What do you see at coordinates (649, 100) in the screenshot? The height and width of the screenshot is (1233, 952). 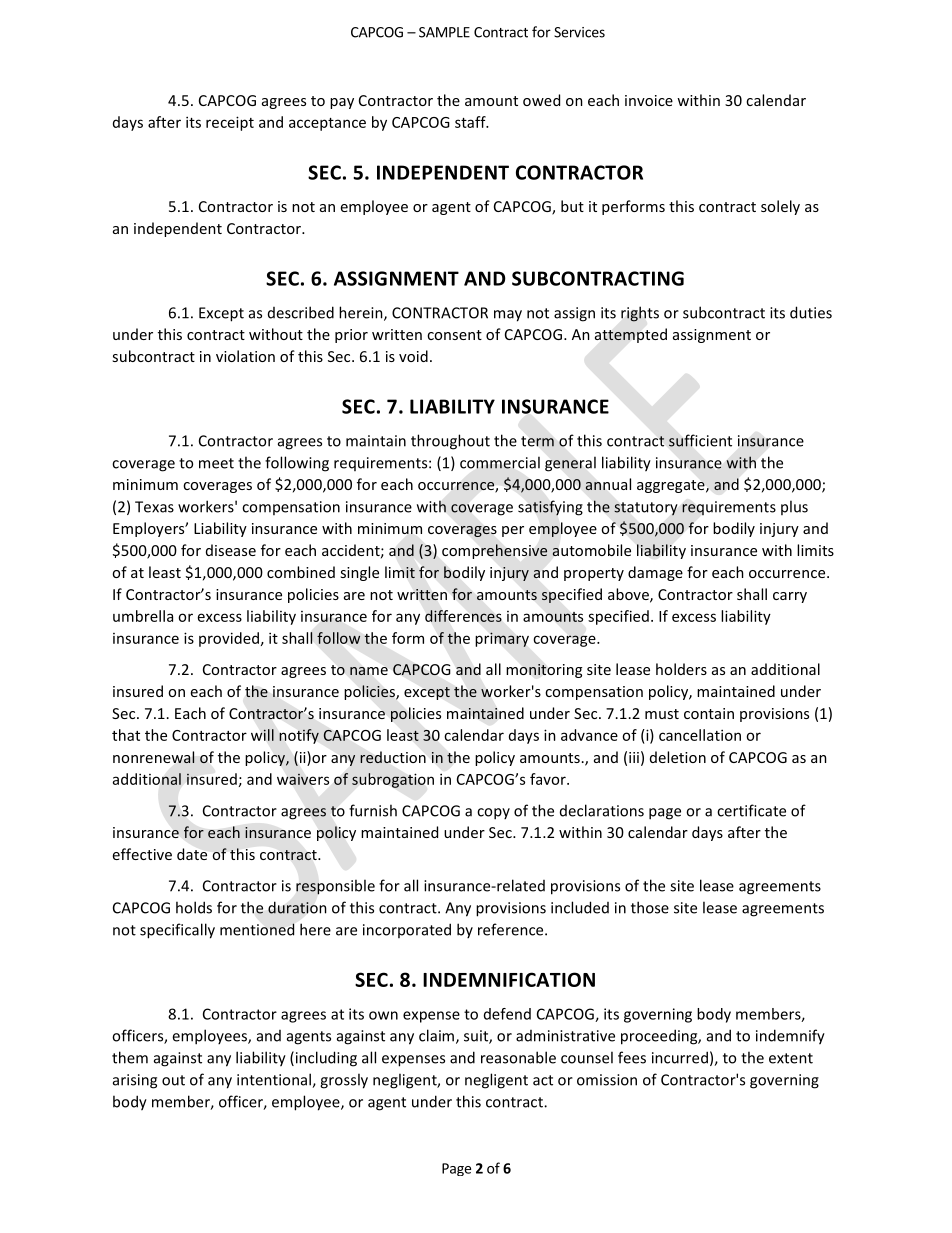 I see `invoice` at bounding box center [649, 100].
